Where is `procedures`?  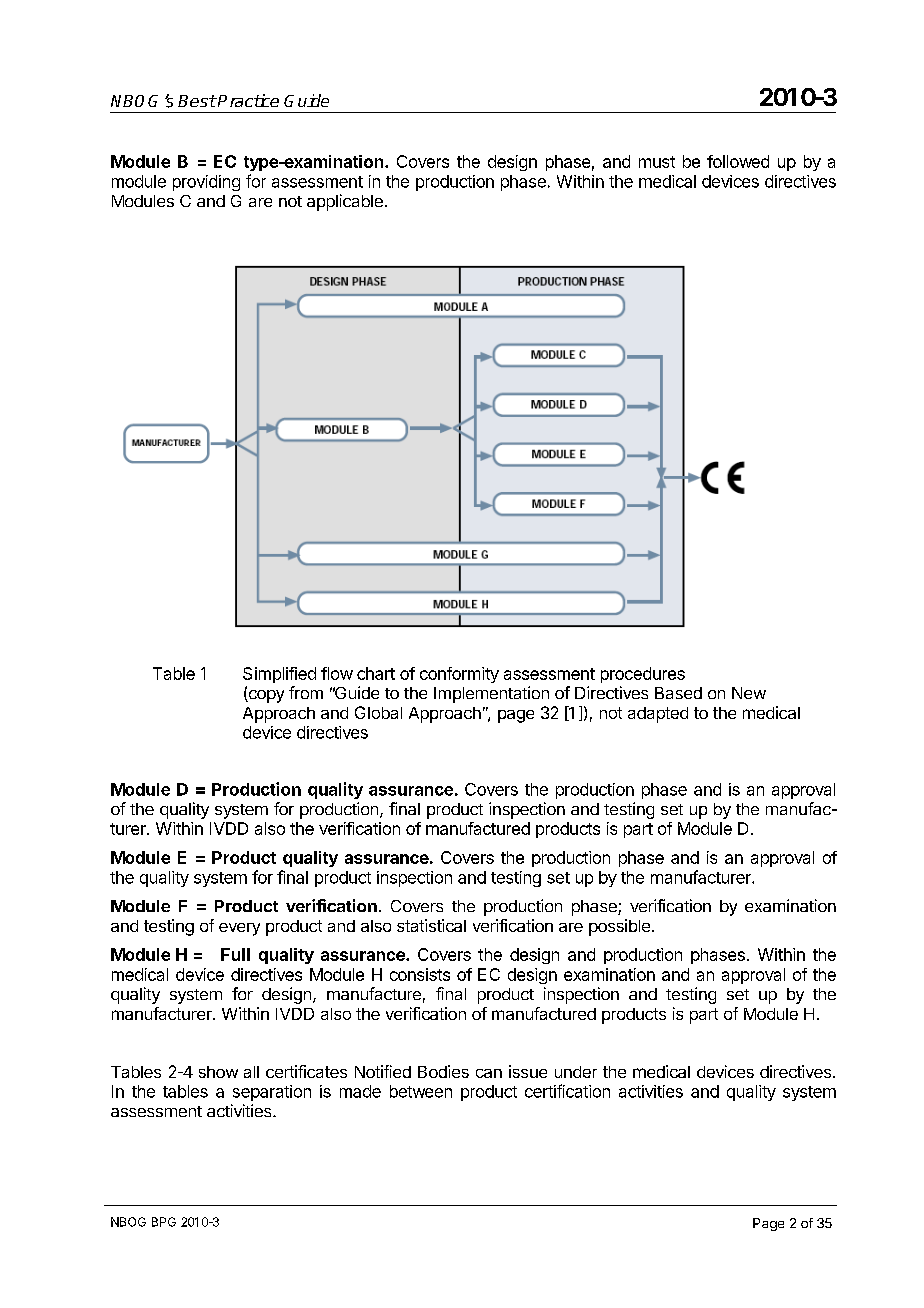
procedures is located at coordinates (643, 675).
